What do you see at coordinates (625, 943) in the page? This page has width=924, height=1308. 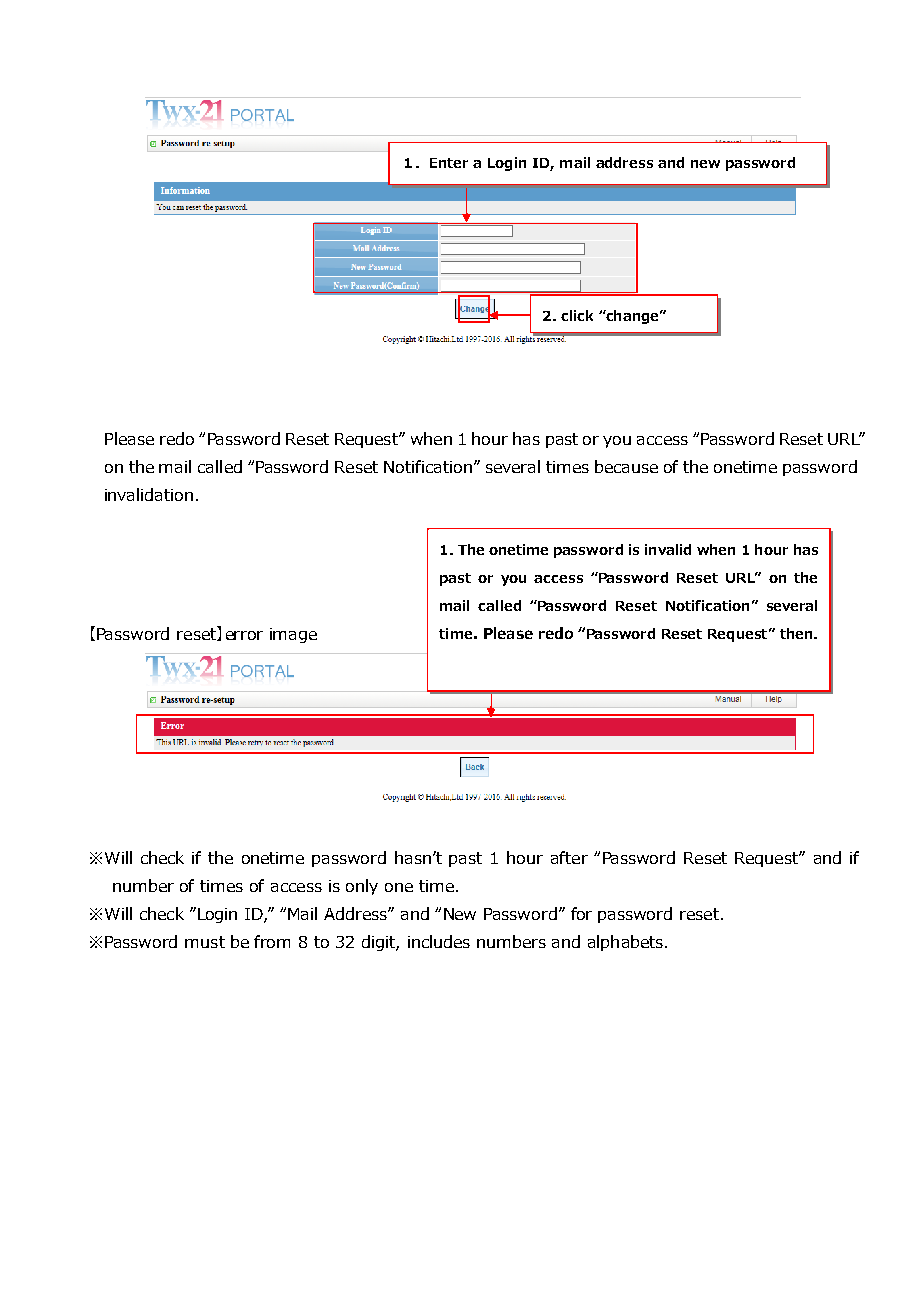 I see `alphabets` at bounding box center [625, 943].
